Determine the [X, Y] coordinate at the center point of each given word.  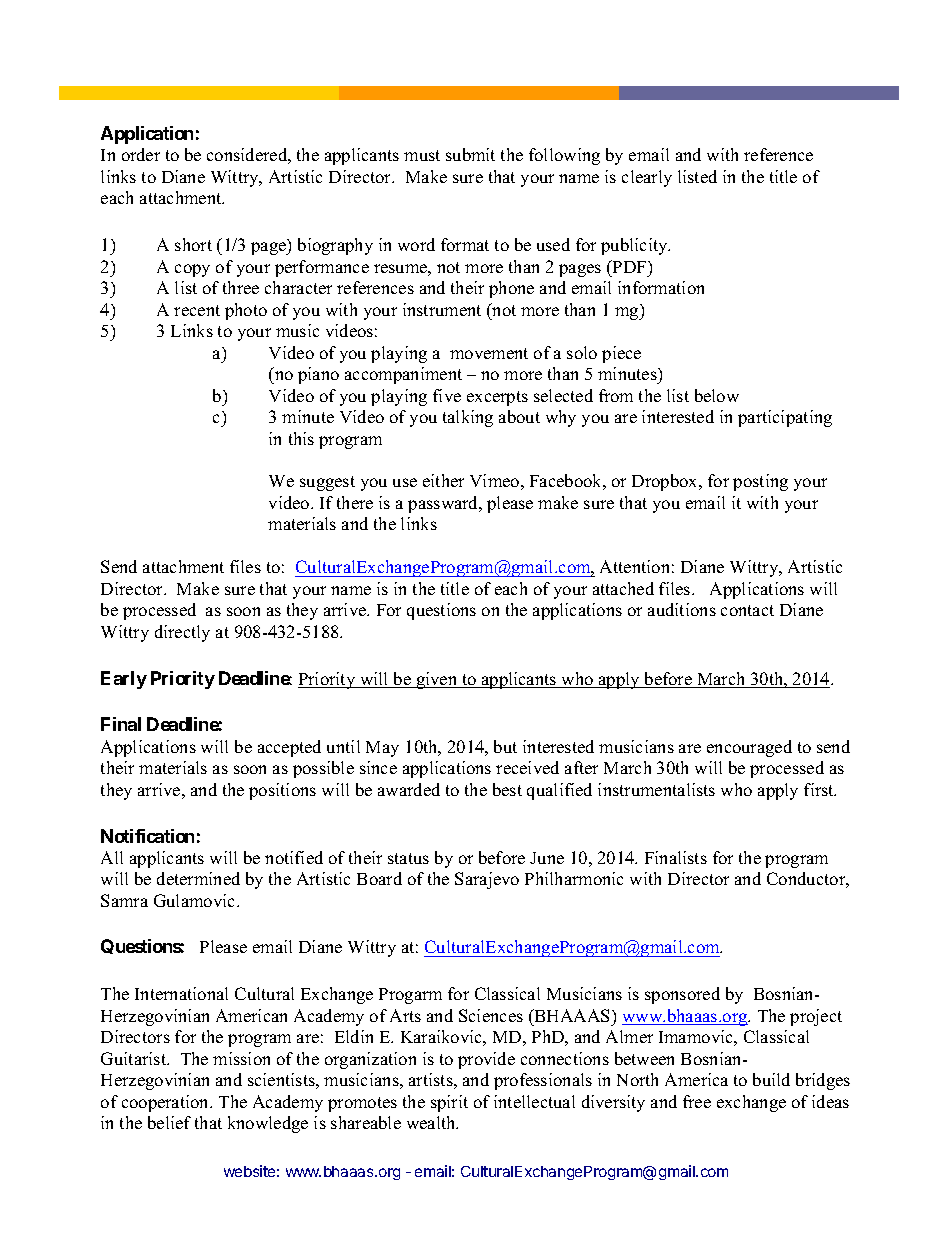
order [141, 154]
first [820, 789]
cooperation [167, 1103]
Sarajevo [487, 880]
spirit [449, 1103]
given [437, 680]
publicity [635, 246]
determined [198, 878]
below [717, 395]
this [301, 438]
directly [182, 633]
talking [468, 418]
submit [470, 154]
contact [747, 610]
